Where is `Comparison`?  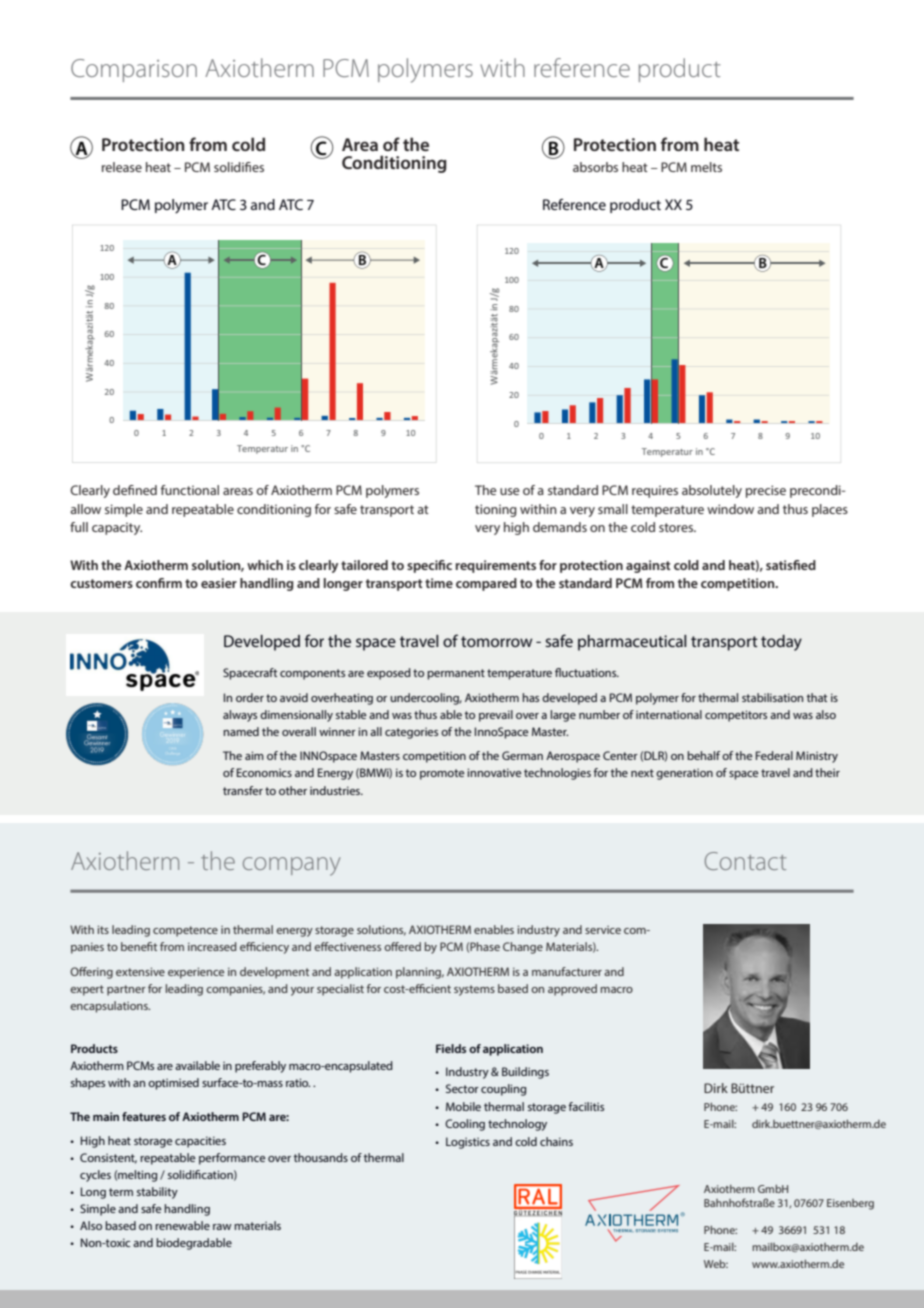 Comparison is located at coordinates (134, 70).
